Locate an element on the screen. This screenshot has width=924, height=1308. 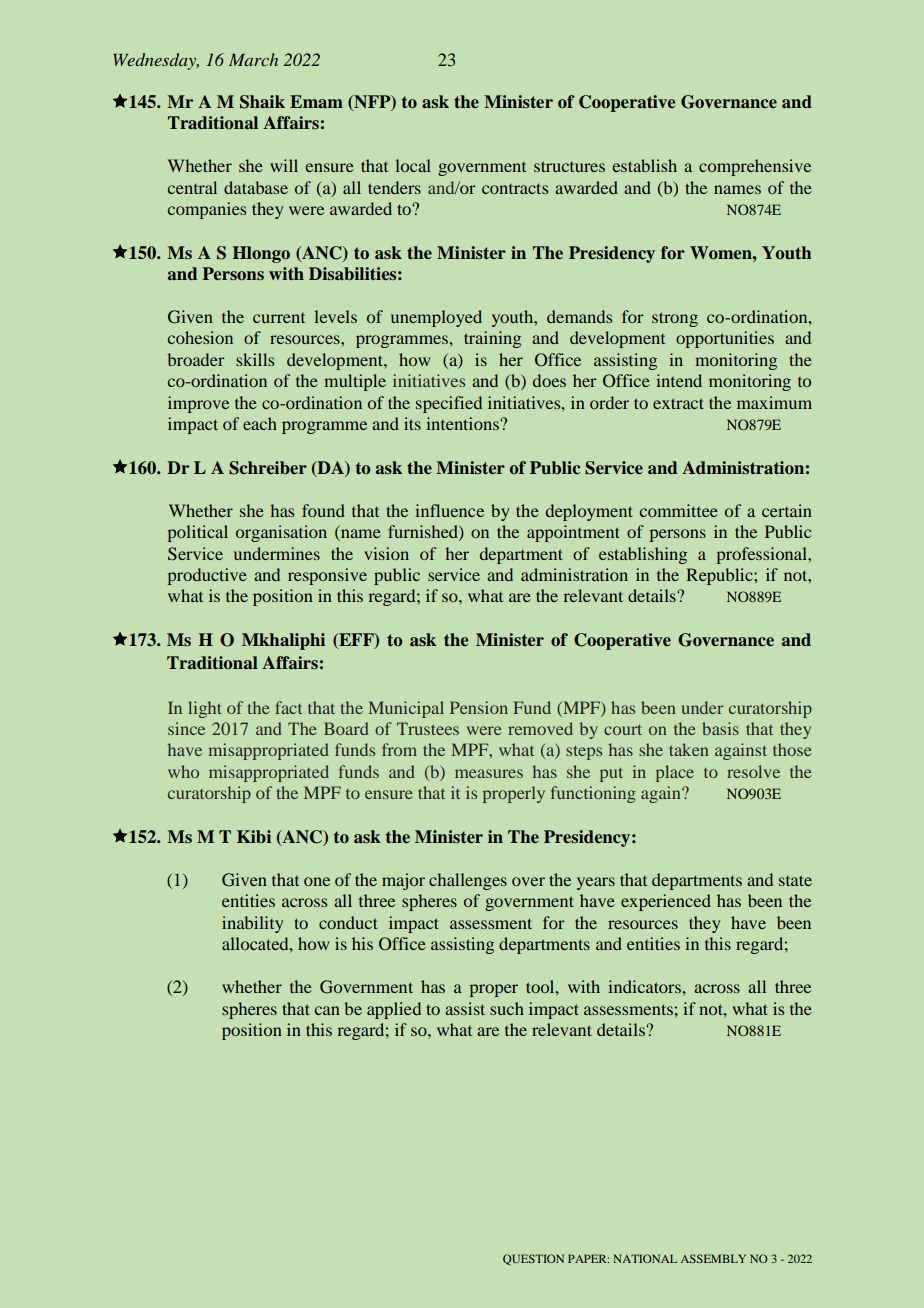
QUESTION is located at coordinates (533, 1259).
